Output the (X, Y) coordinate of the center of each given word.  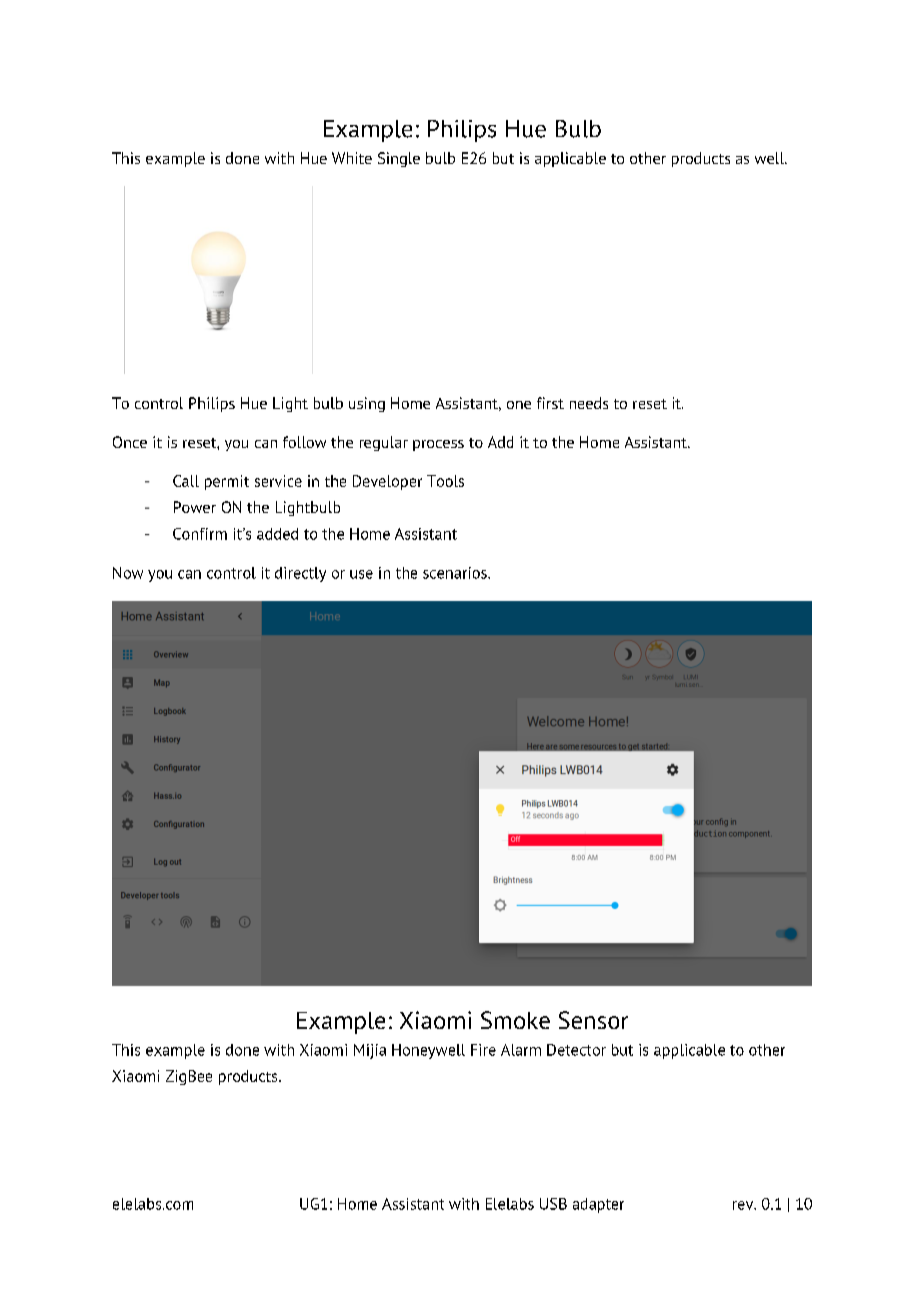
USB (553, 1204)
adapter (598, 1205)
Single (399, 159)
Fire (483, 1050)
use (361, 574)
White (352, 158)
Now (128, 573)
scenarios (456, 573)
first (550, 403)
